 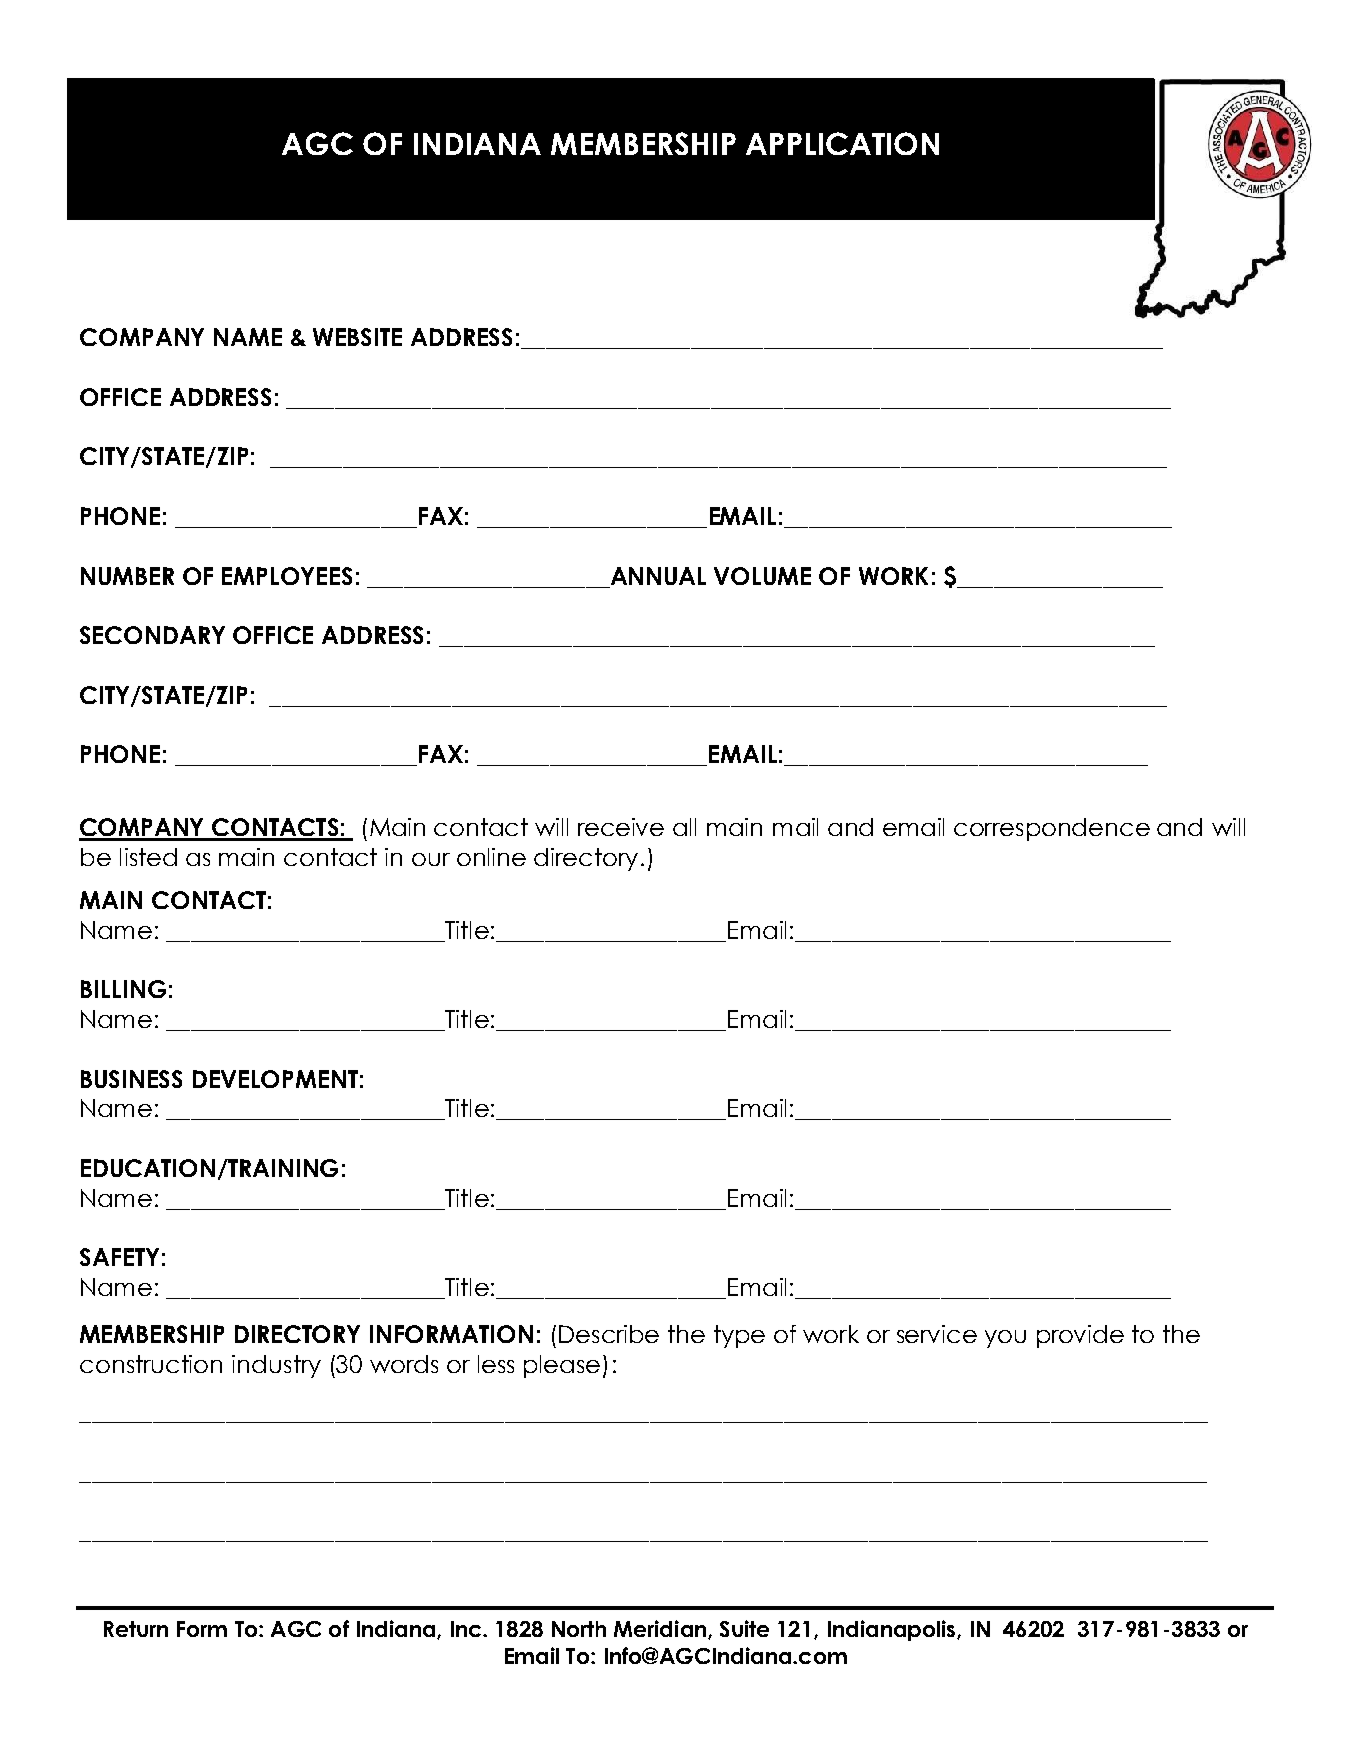 What do you see at coordinates (579, 1629) in the image?
I see `North` at bounding box center [579, 1629].
